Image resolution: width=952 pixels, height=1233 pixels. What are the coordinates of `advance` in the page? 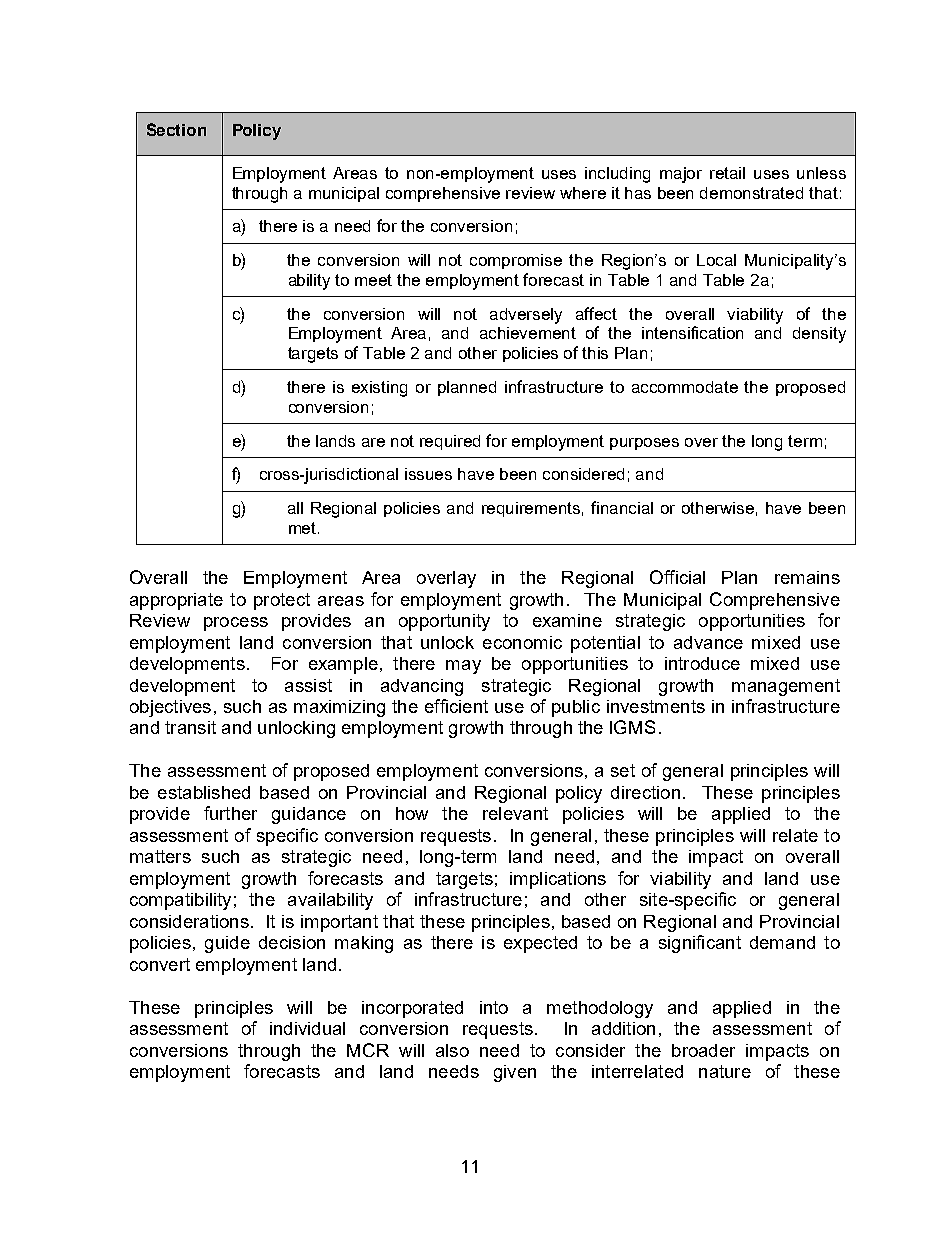 It's located at (708, 642).
